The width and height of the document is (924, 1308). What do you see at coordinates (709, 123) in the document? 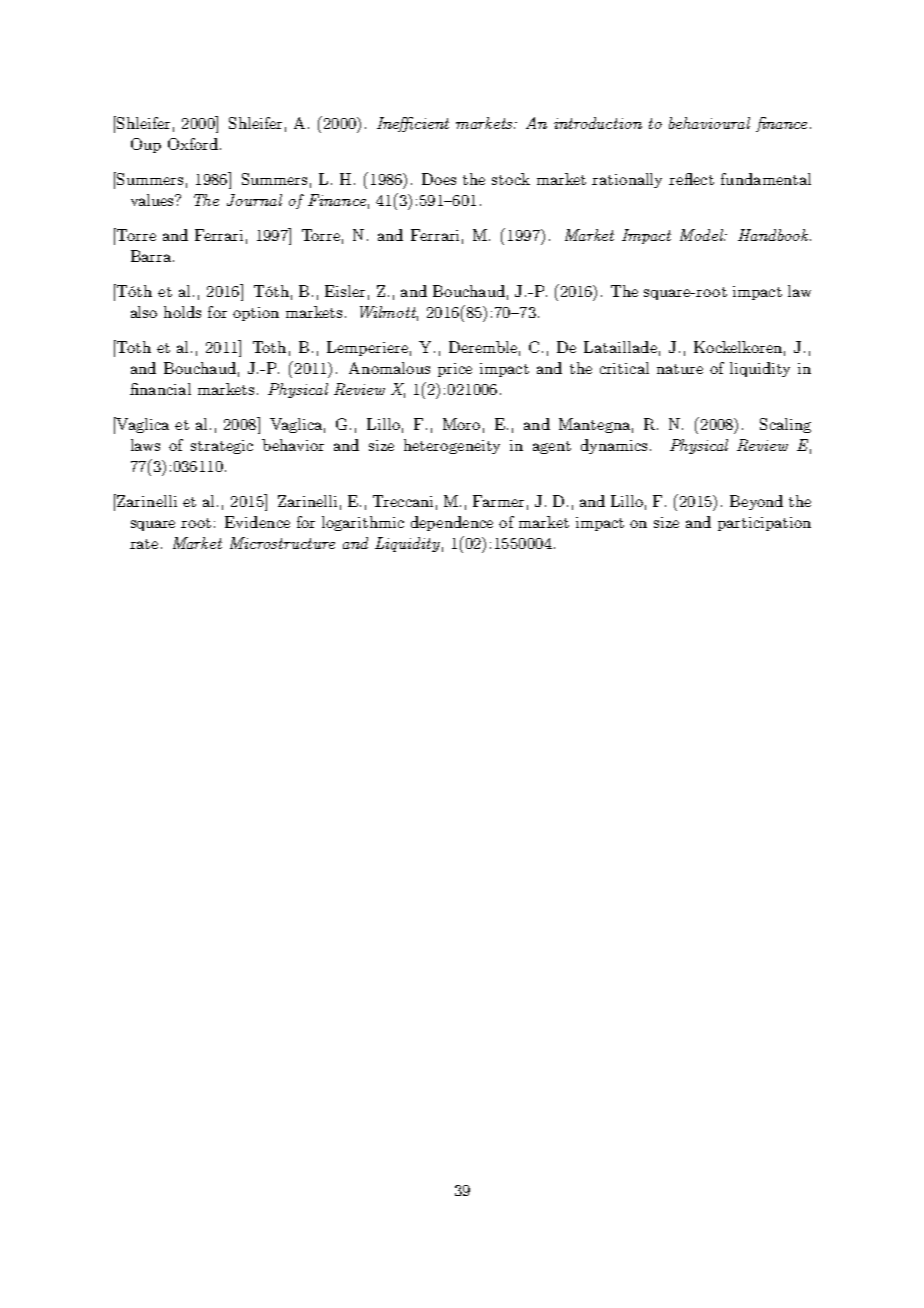
I see `behavioural` at bounding box center [709, 123].
